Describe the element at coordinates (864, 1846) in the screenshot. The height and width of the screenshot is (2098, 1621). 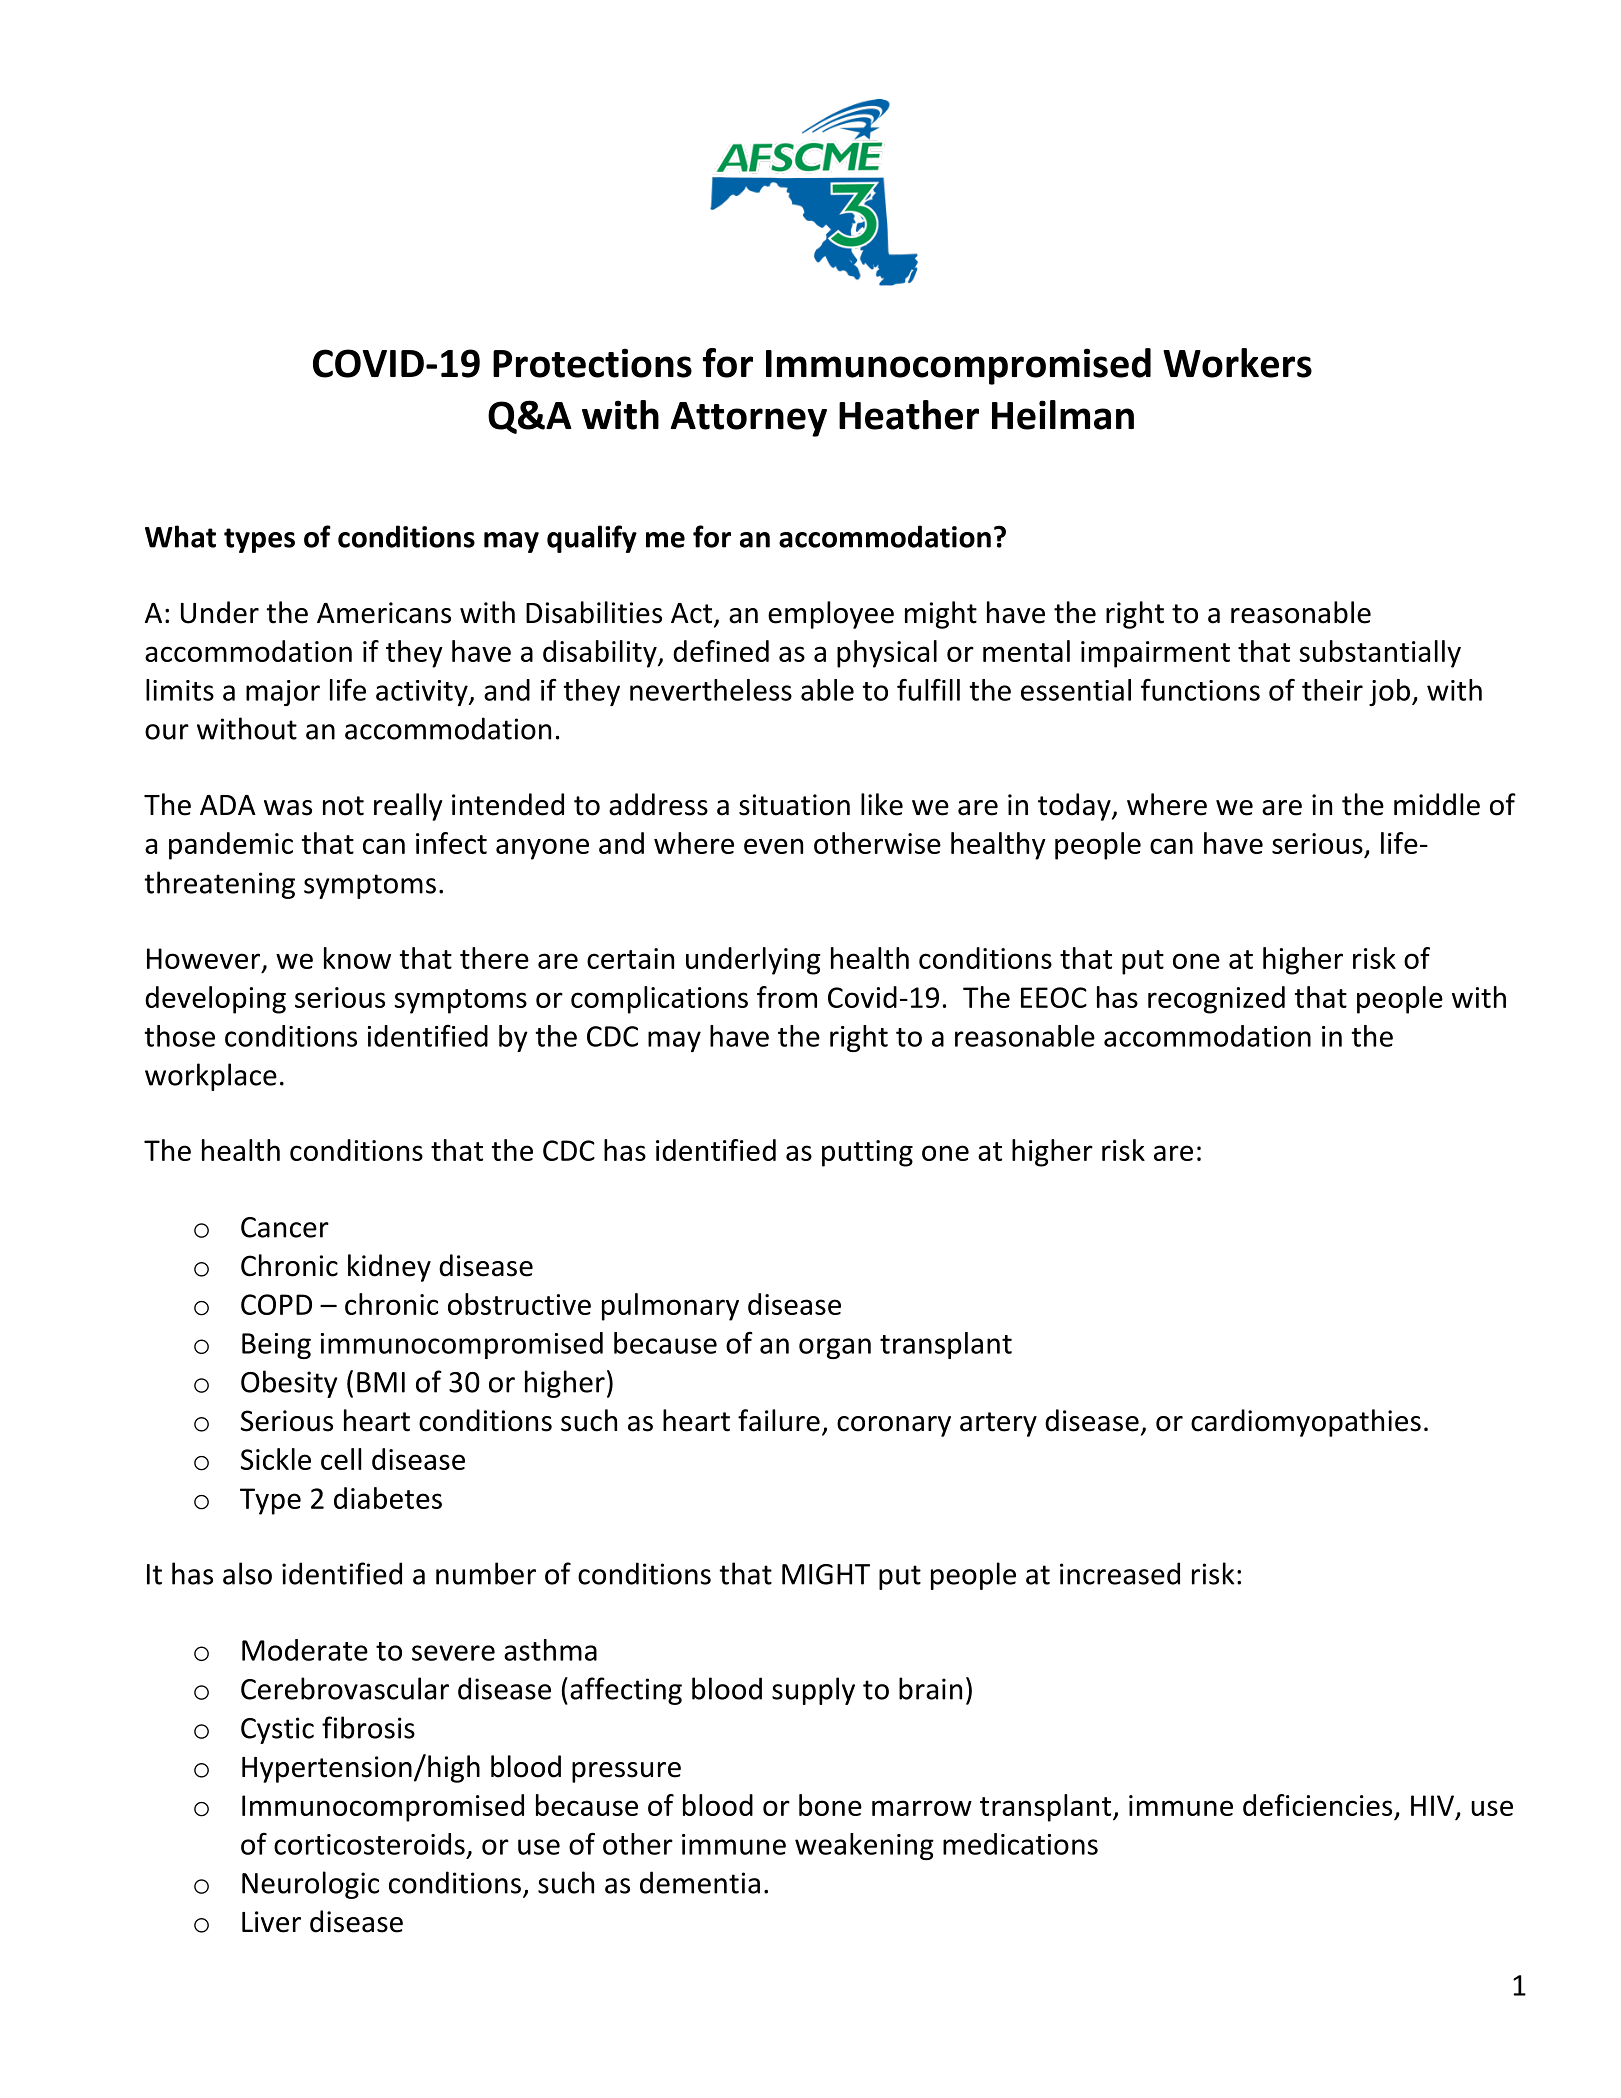
I see `weakening` at that location.
